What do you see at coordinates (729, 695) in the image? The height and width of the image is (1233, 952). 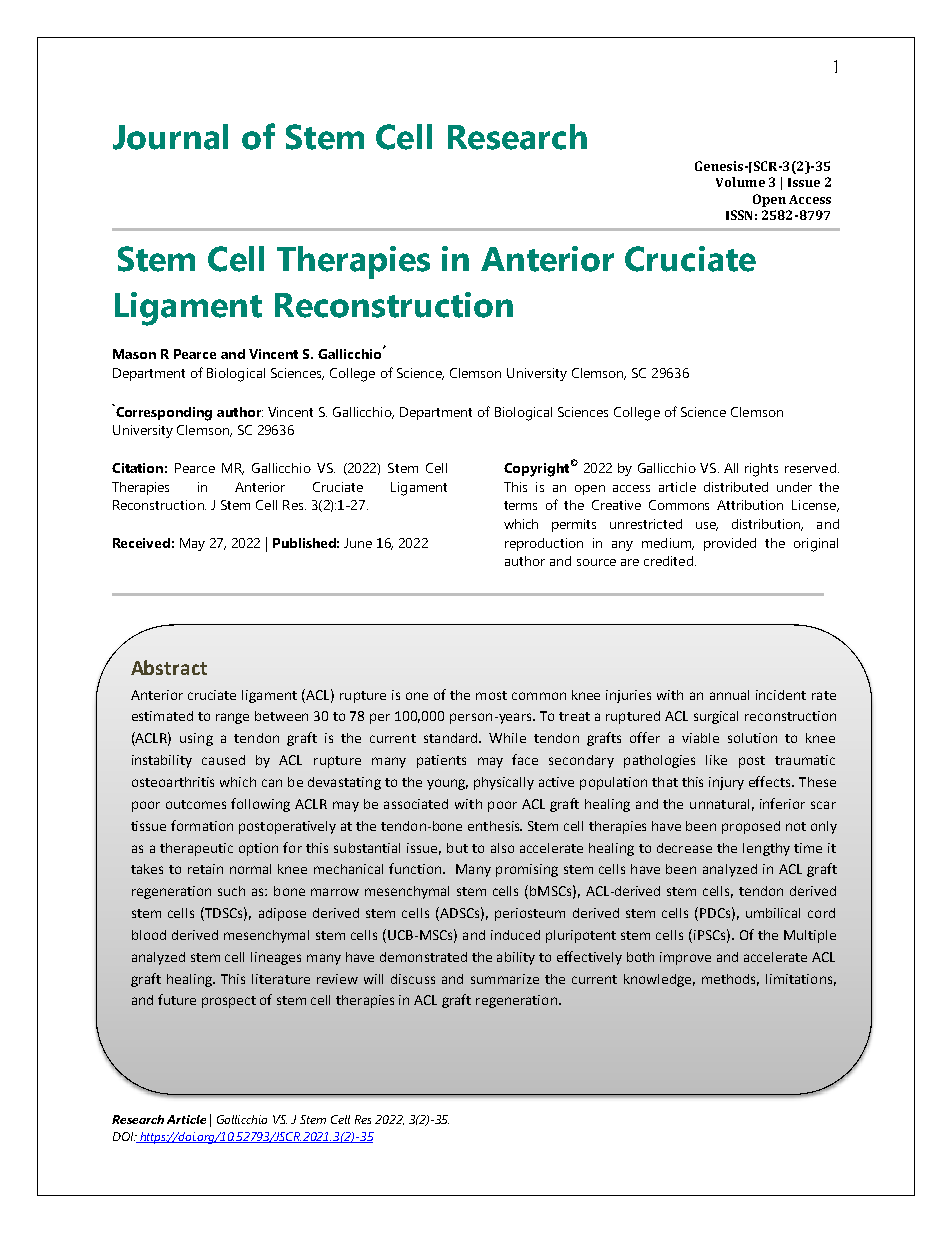 I see `annual` at bounding box center [729, 695].
